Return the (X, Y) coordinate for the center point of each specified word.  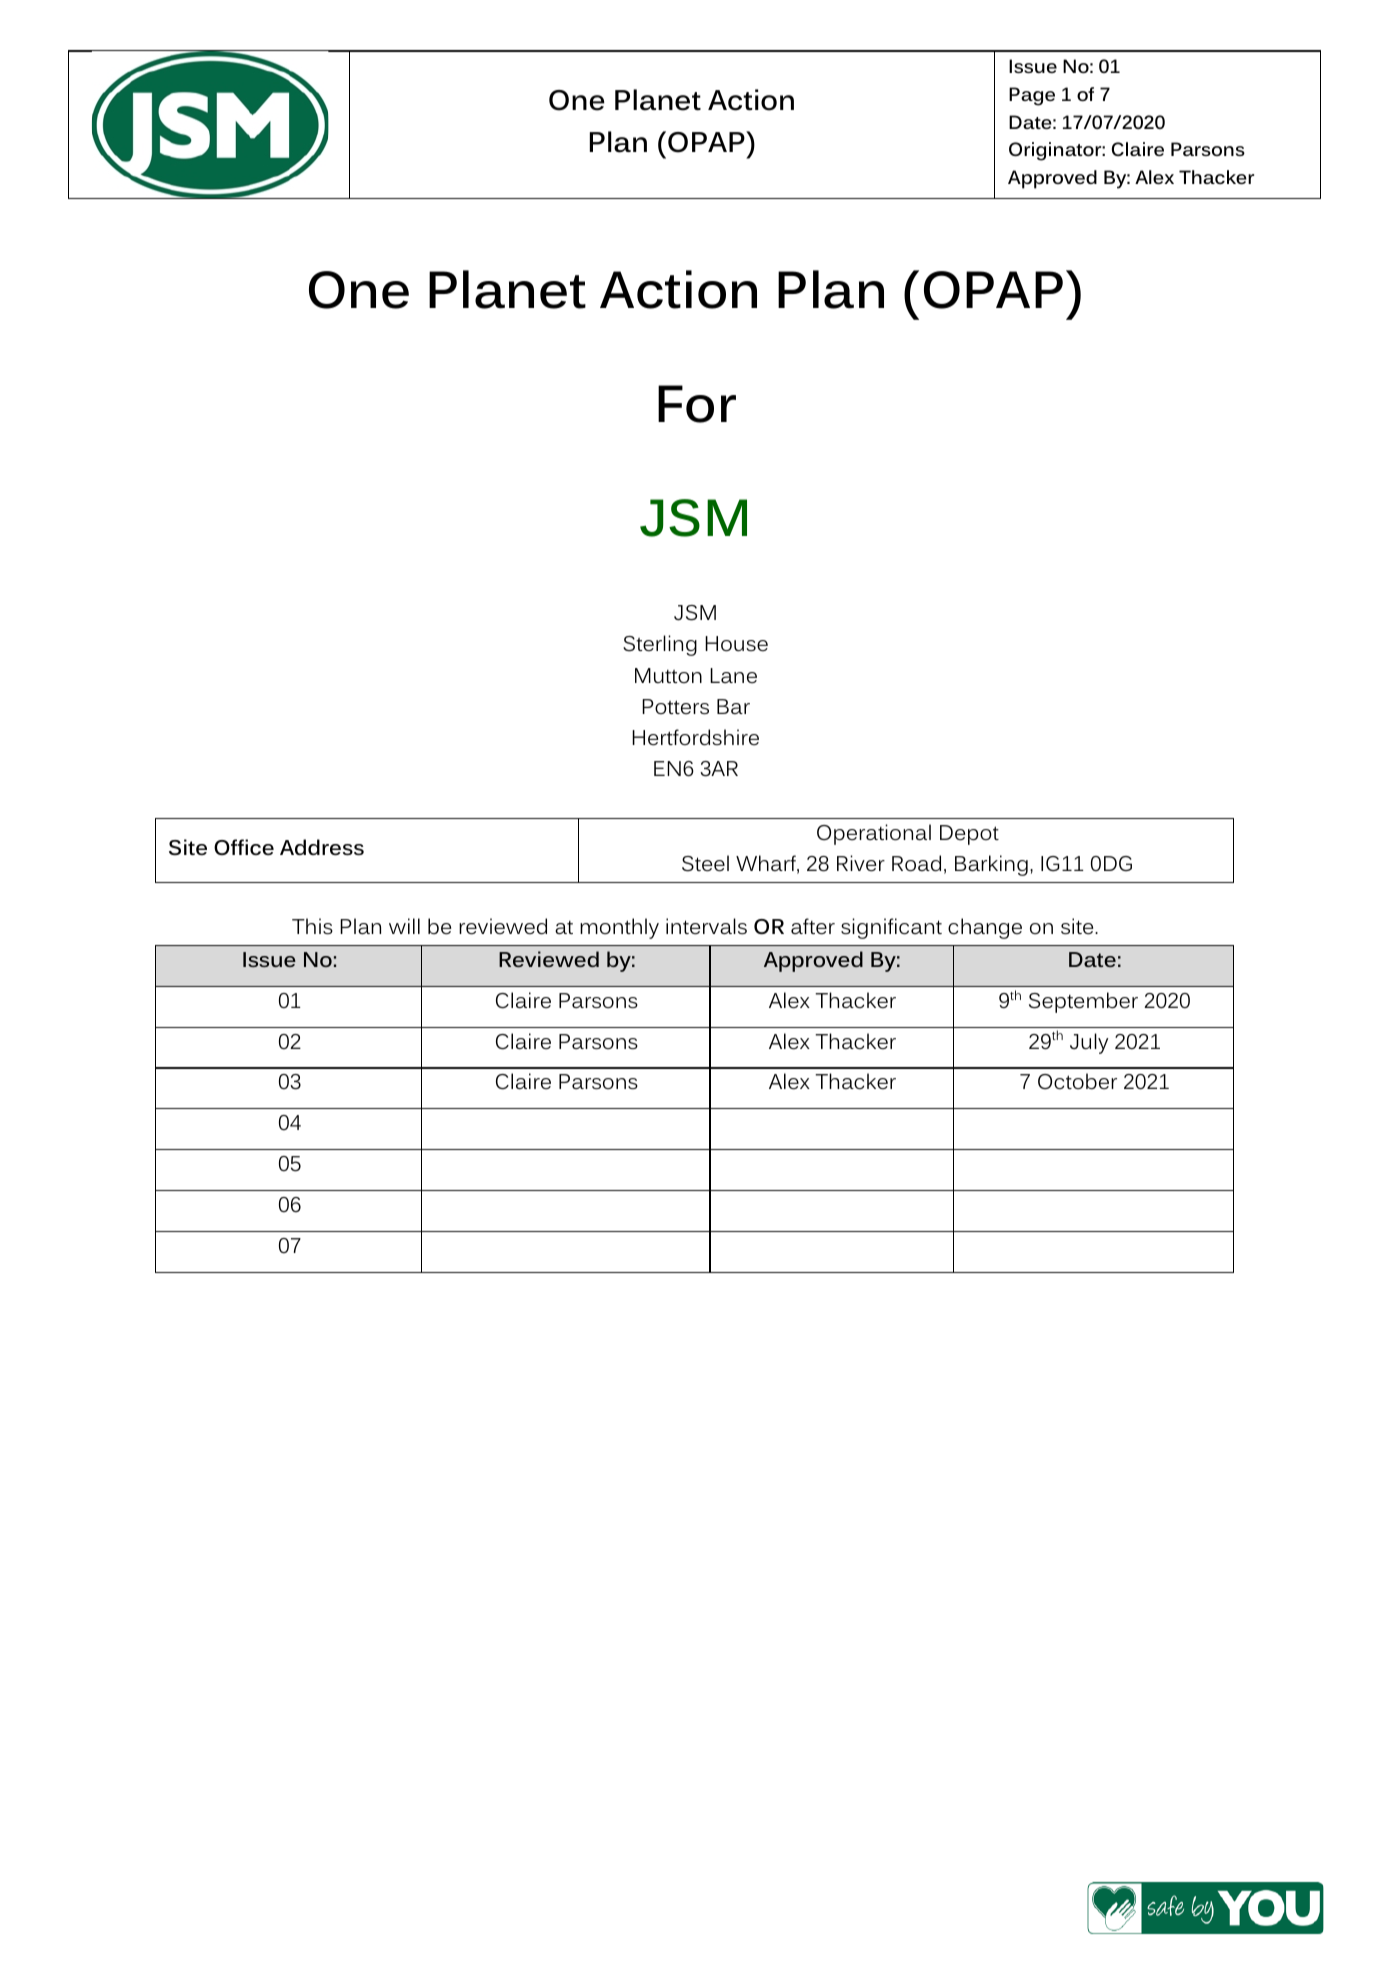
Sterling (660, 645)
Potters (675, 707)
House (736, 644)
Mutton (668, 675)
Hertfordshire (695, 737)
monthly (619, 928)
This (312, 926)
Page (1032, 96)
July (1089, 1043)
